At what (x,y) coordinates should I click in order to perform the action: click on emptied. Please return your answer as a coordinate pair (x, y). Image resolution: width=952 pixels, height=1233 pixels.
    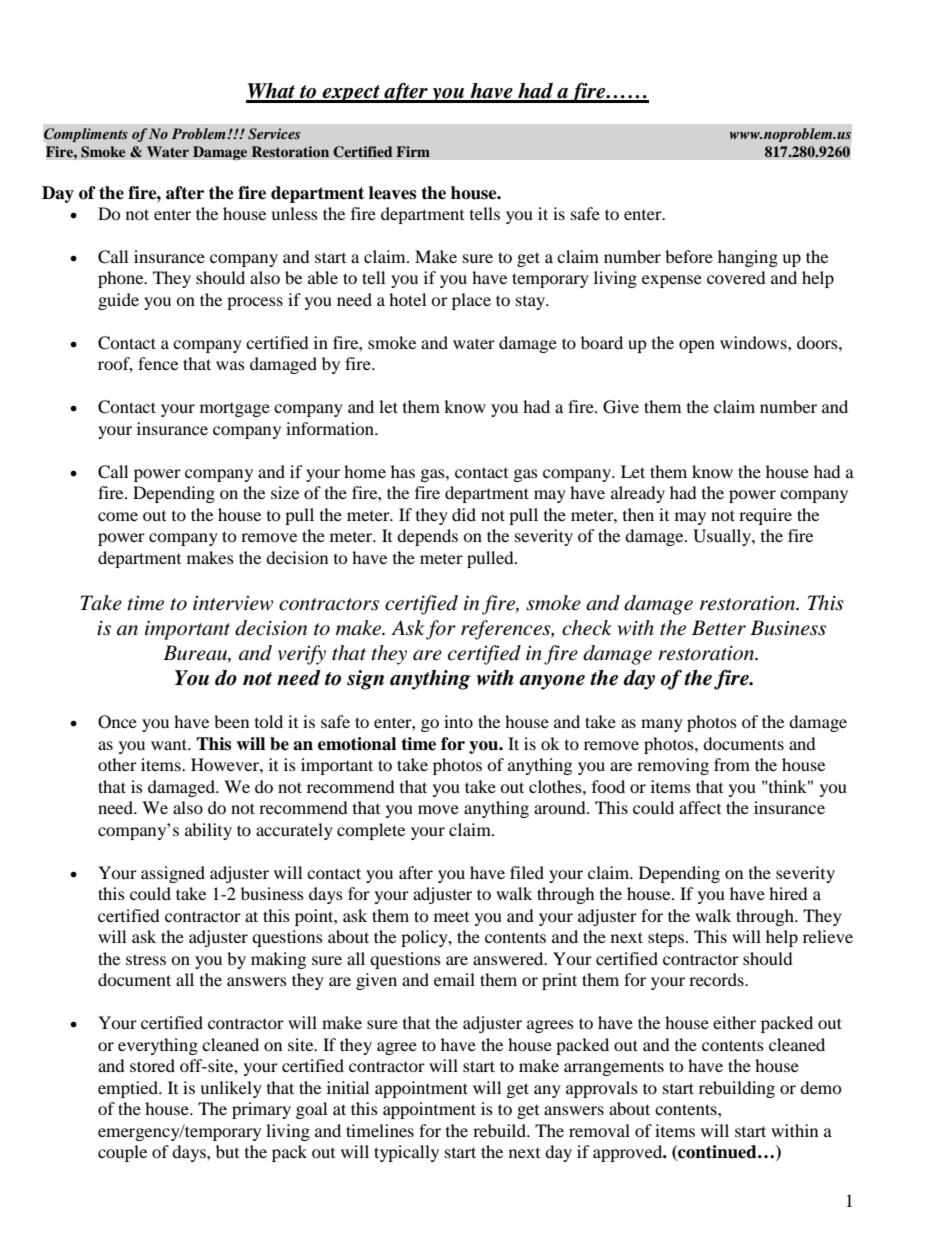
    Looking at the image, I should click on (129, 1089).
